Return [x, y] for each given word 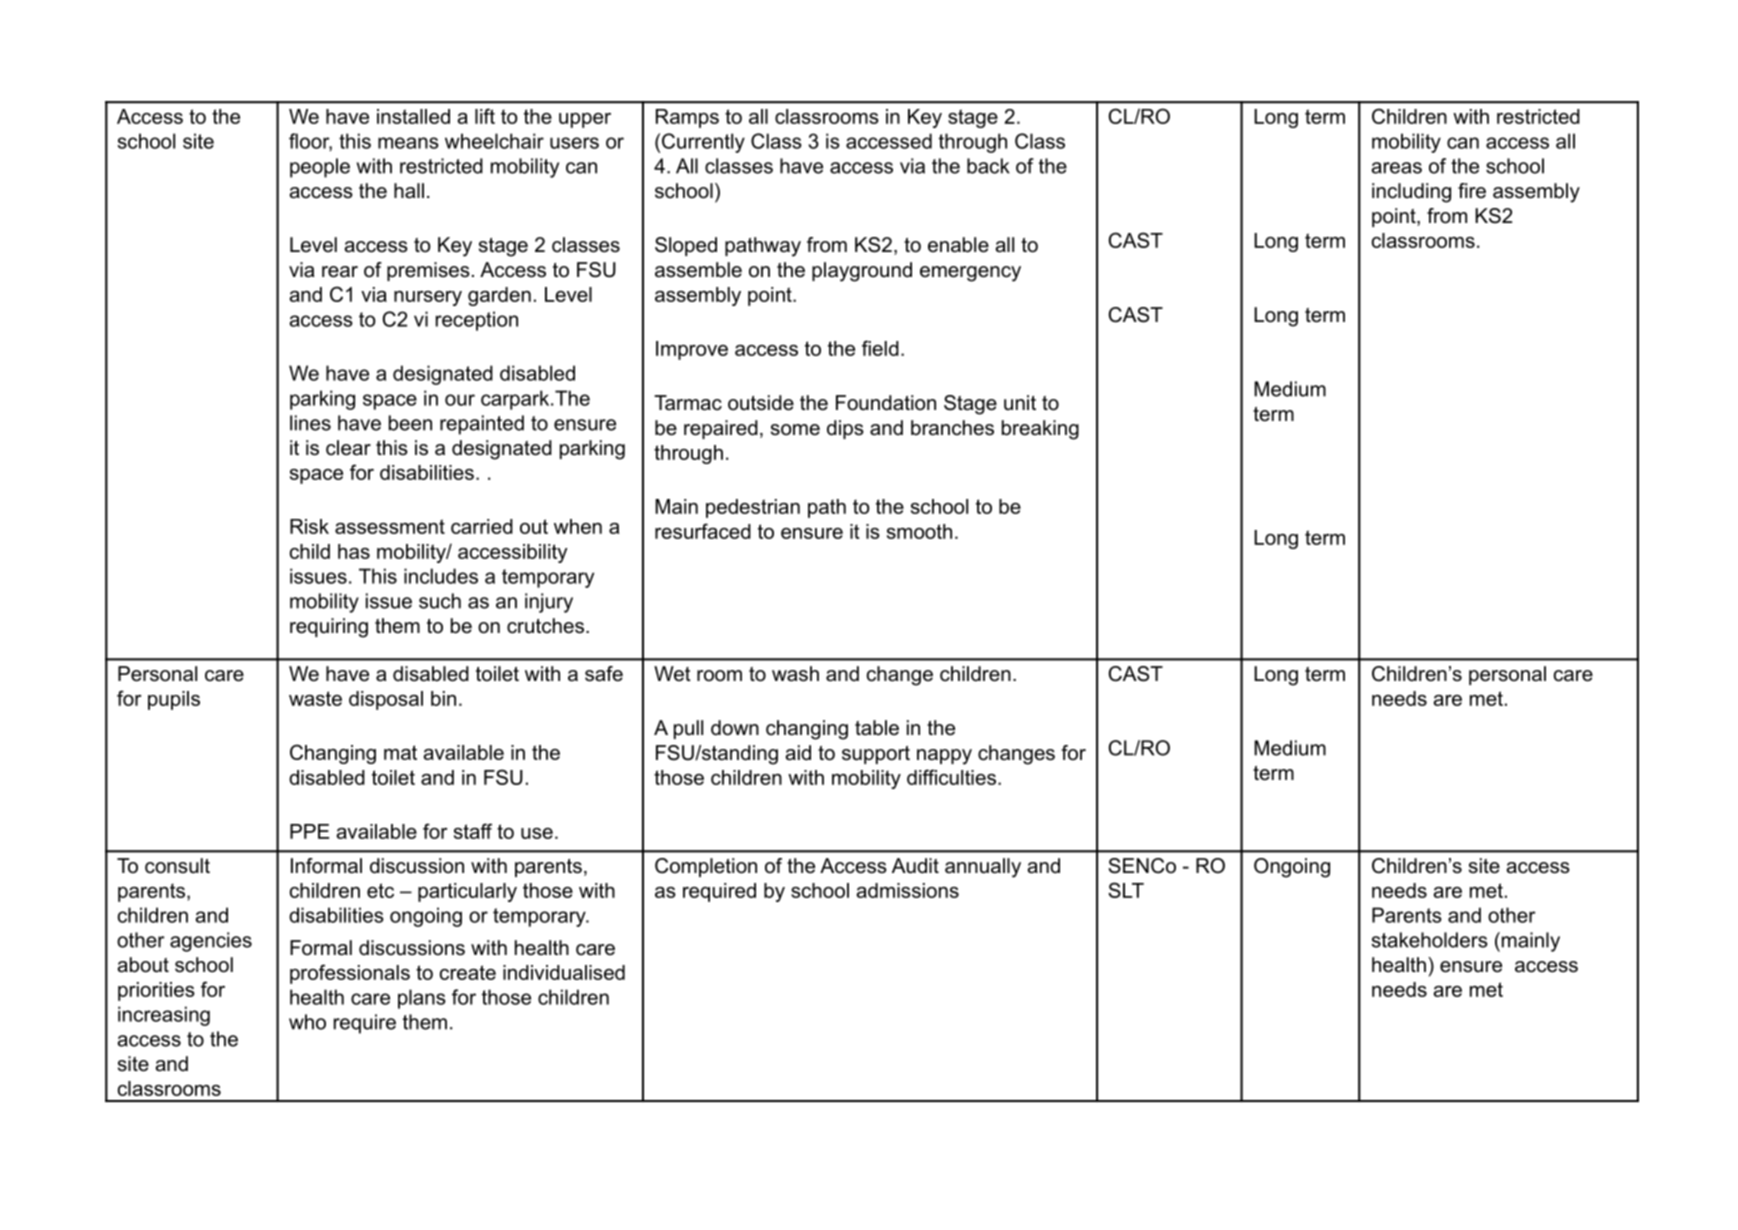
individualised [564, 972]
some [795, 430]
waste [315, 698]
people [320, 168]
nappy [944, 757]
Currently [703, 143]
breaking [1040, 430]
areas [1396, 168]
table [877, 728]
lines [310, 423]
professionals [350, 974]
